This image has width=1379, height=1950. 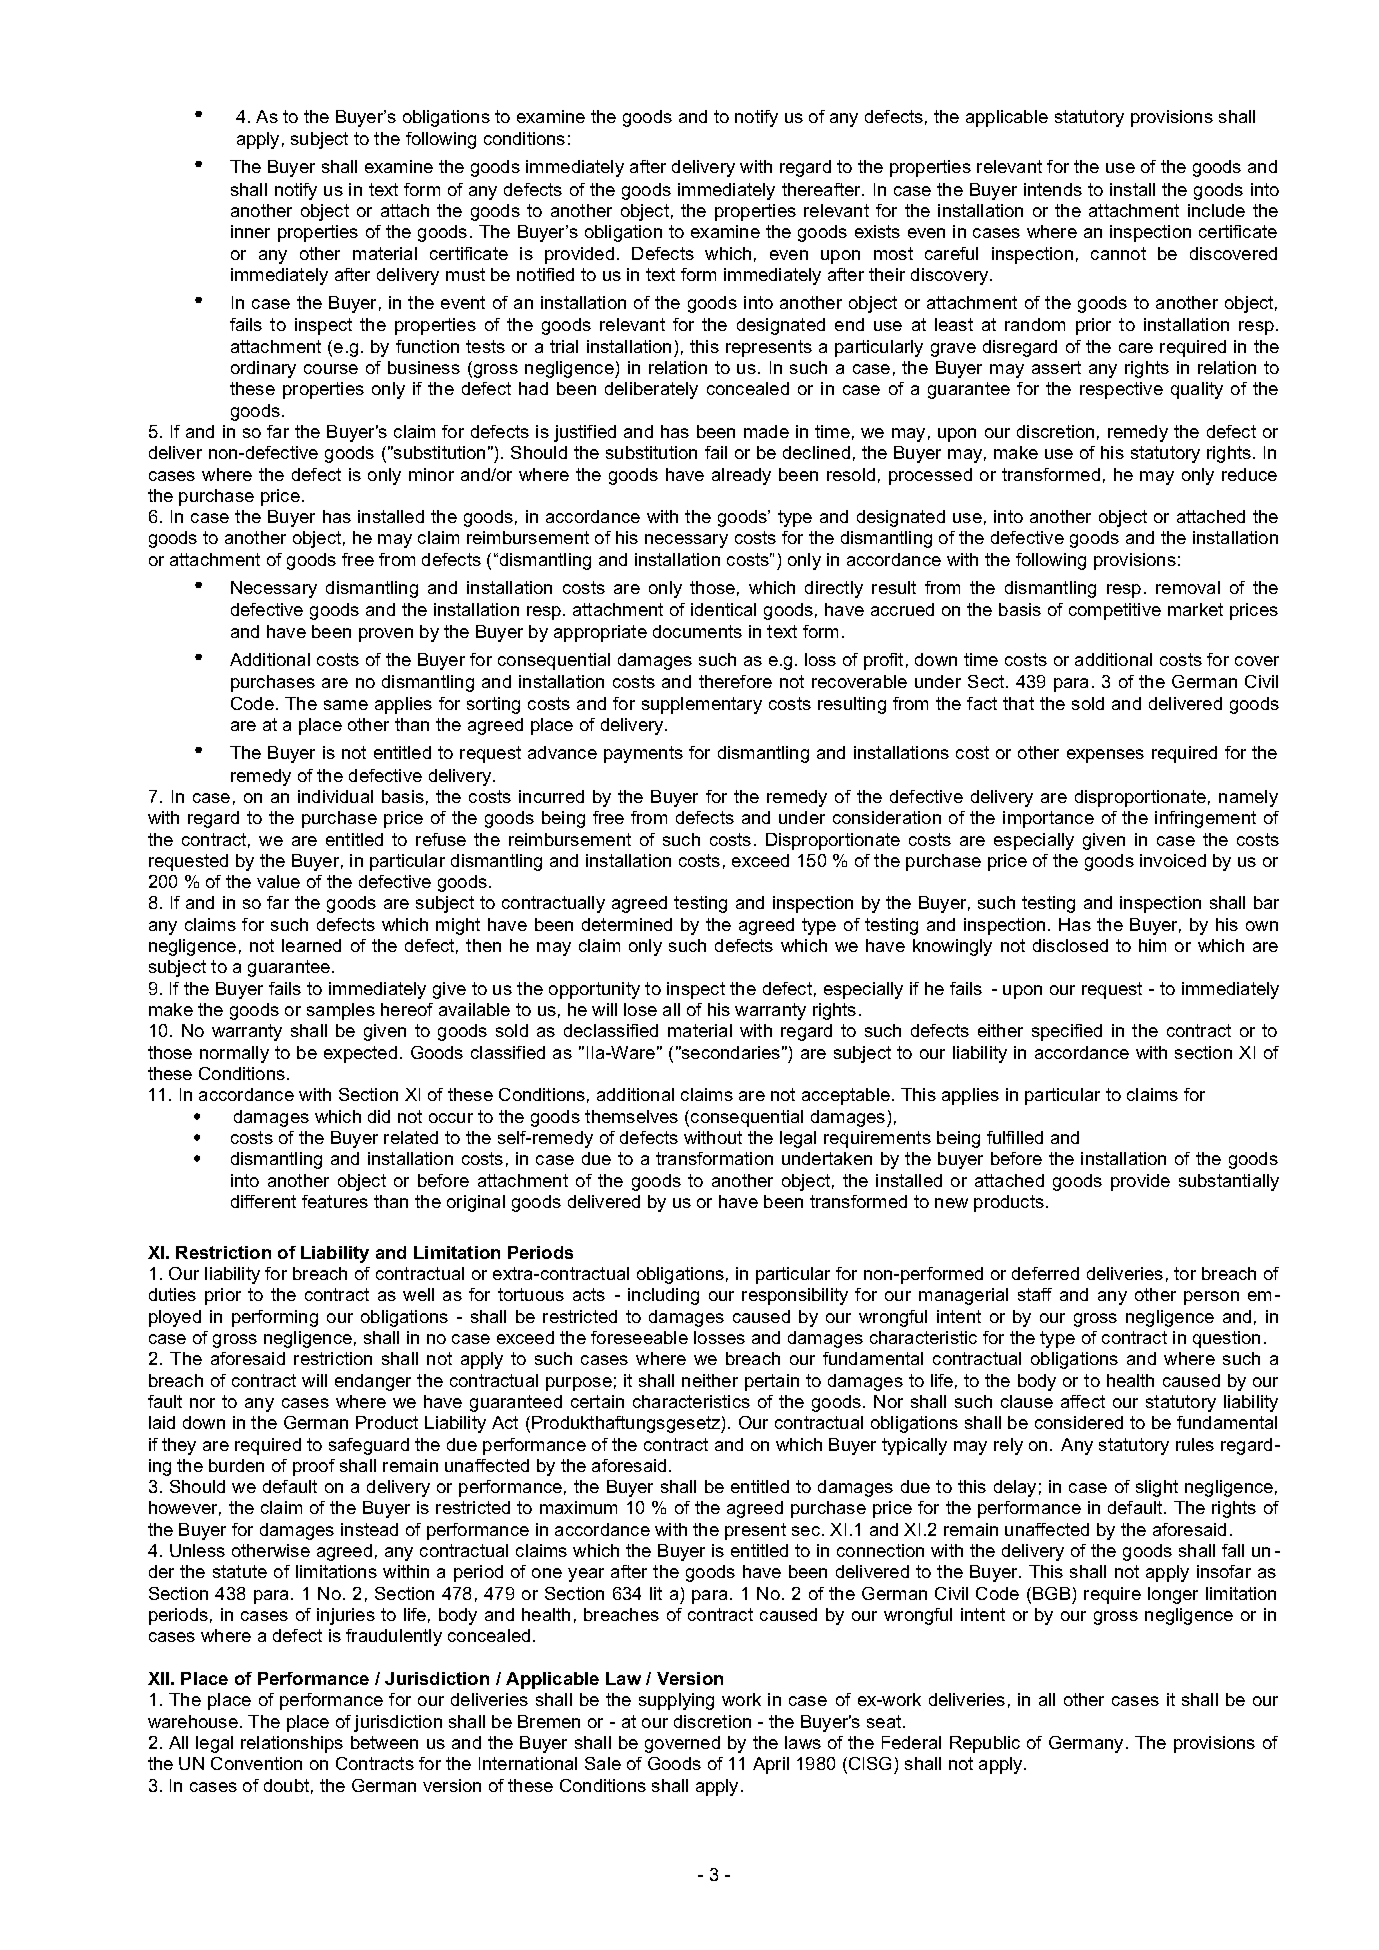 What do you see at coordinates (256, 1763) in the image?
I see `Convention` at bounding box center [256, 1763].
